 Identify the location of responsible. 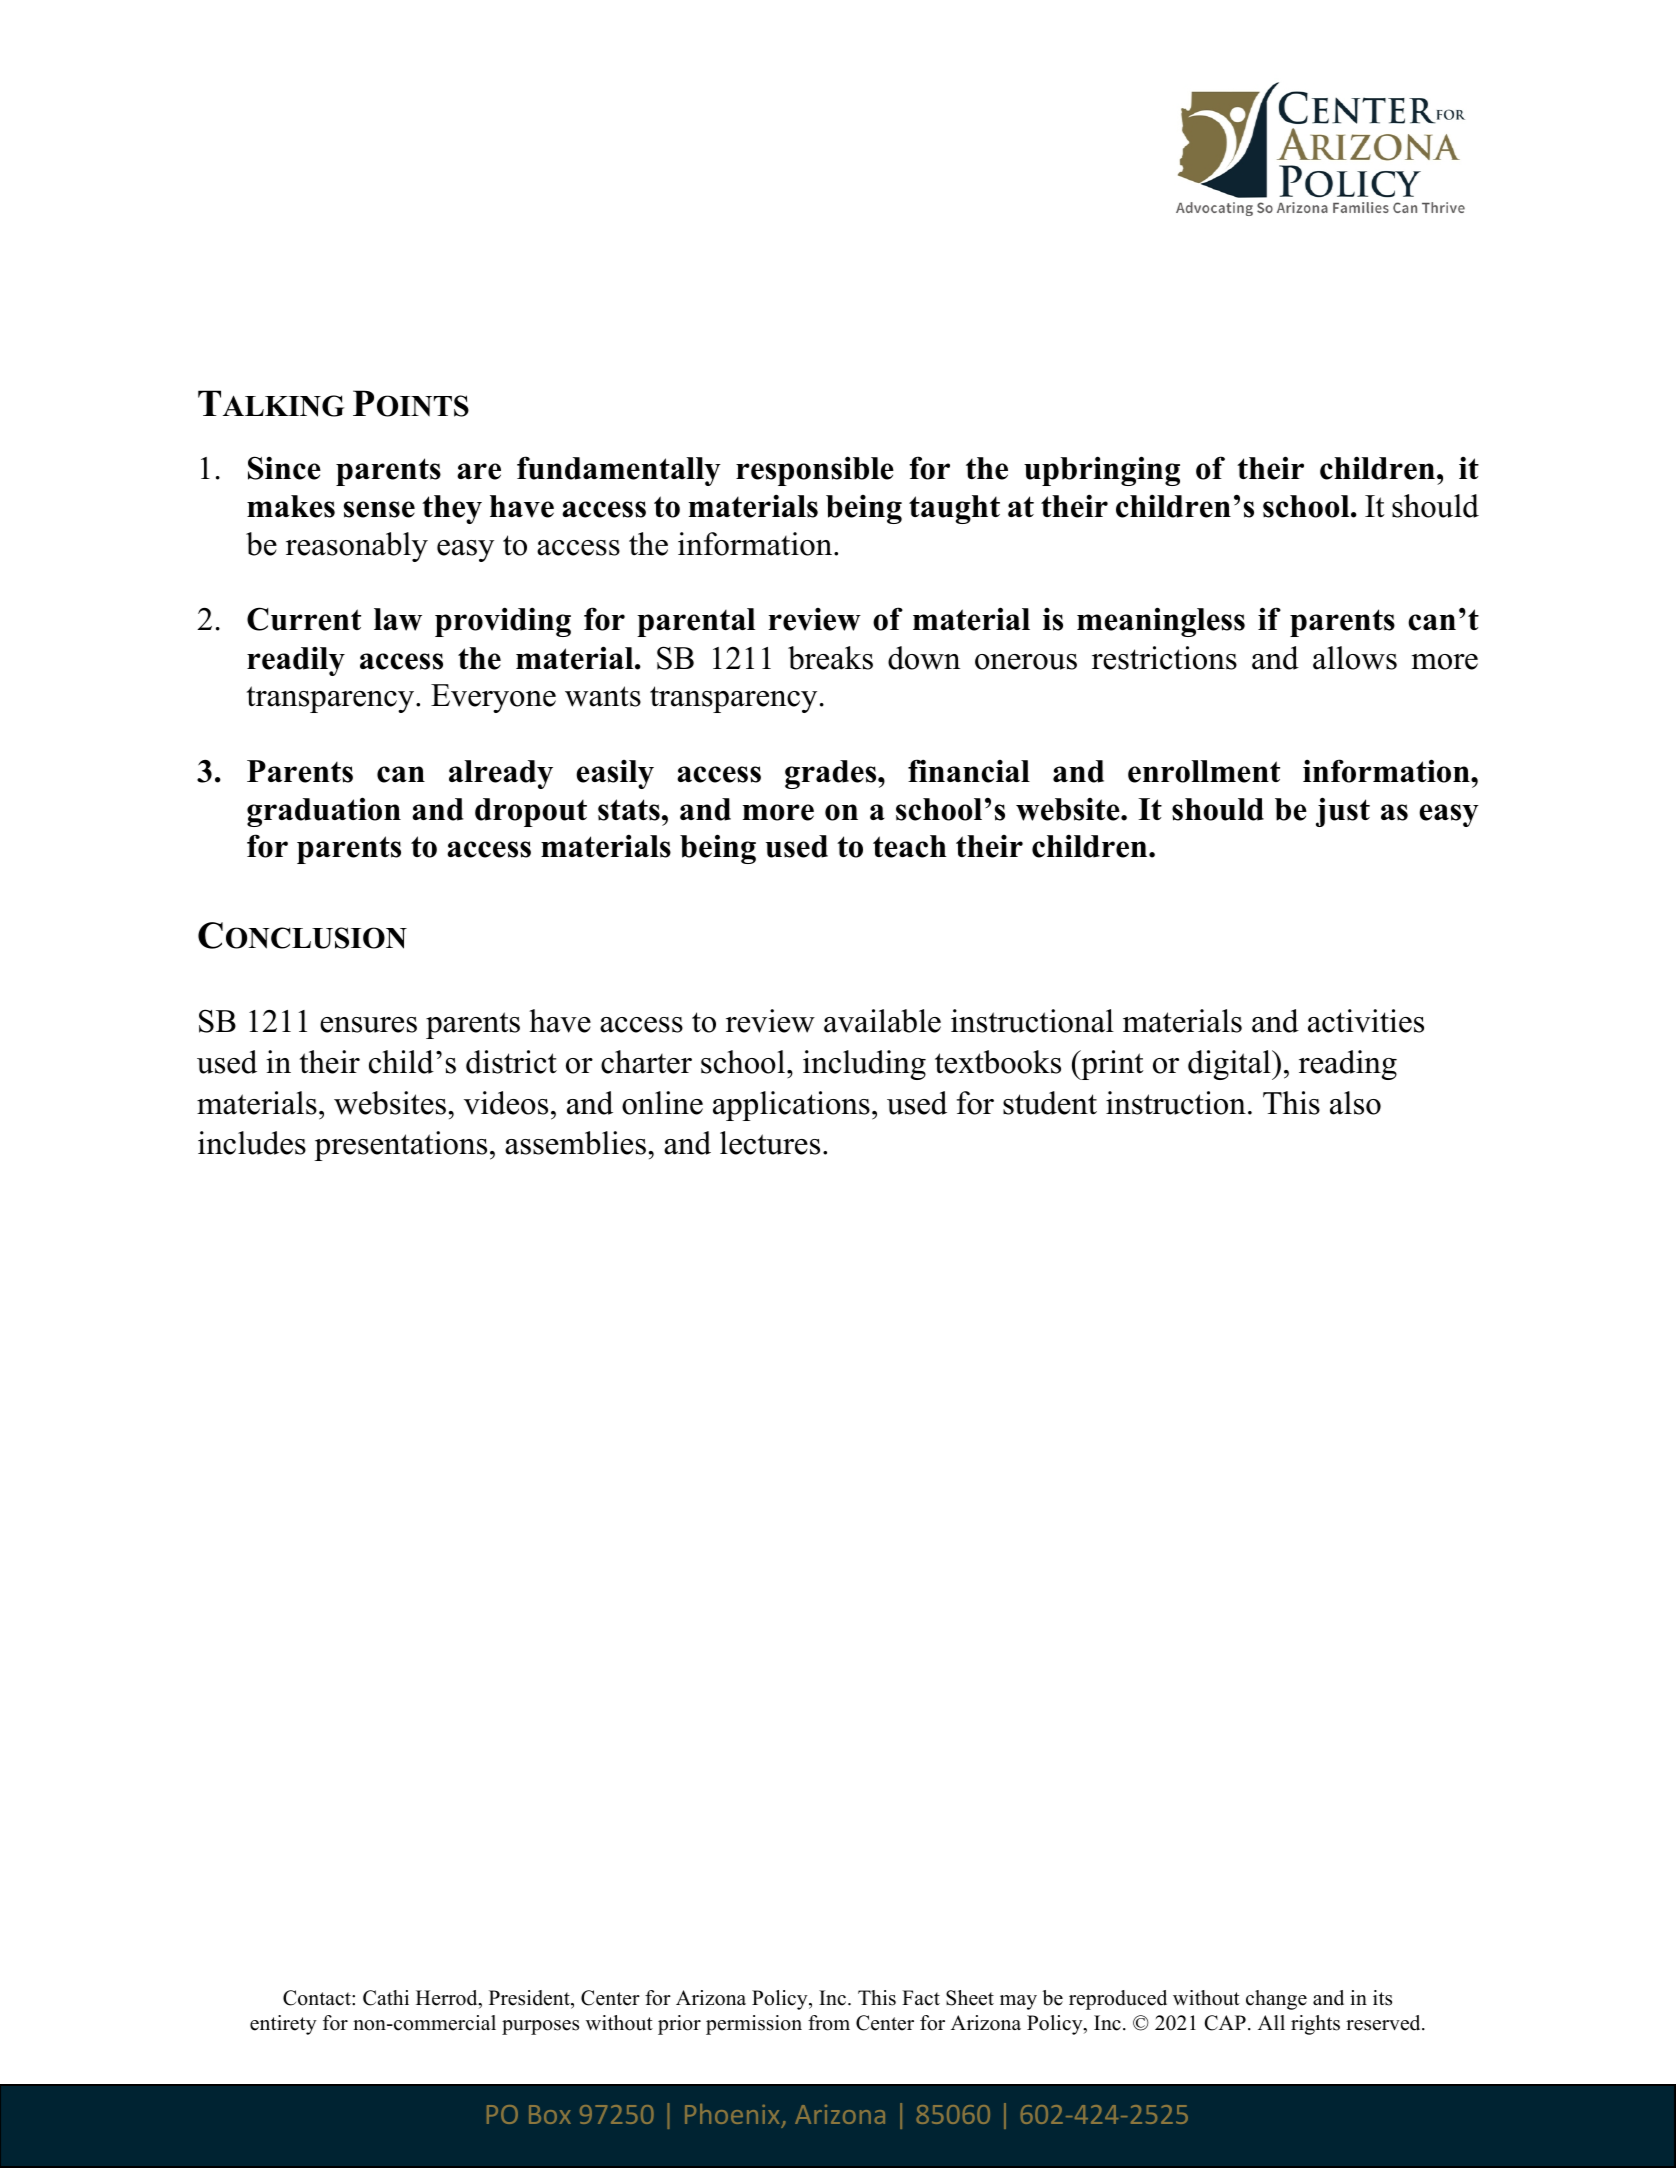
(815, 471).
